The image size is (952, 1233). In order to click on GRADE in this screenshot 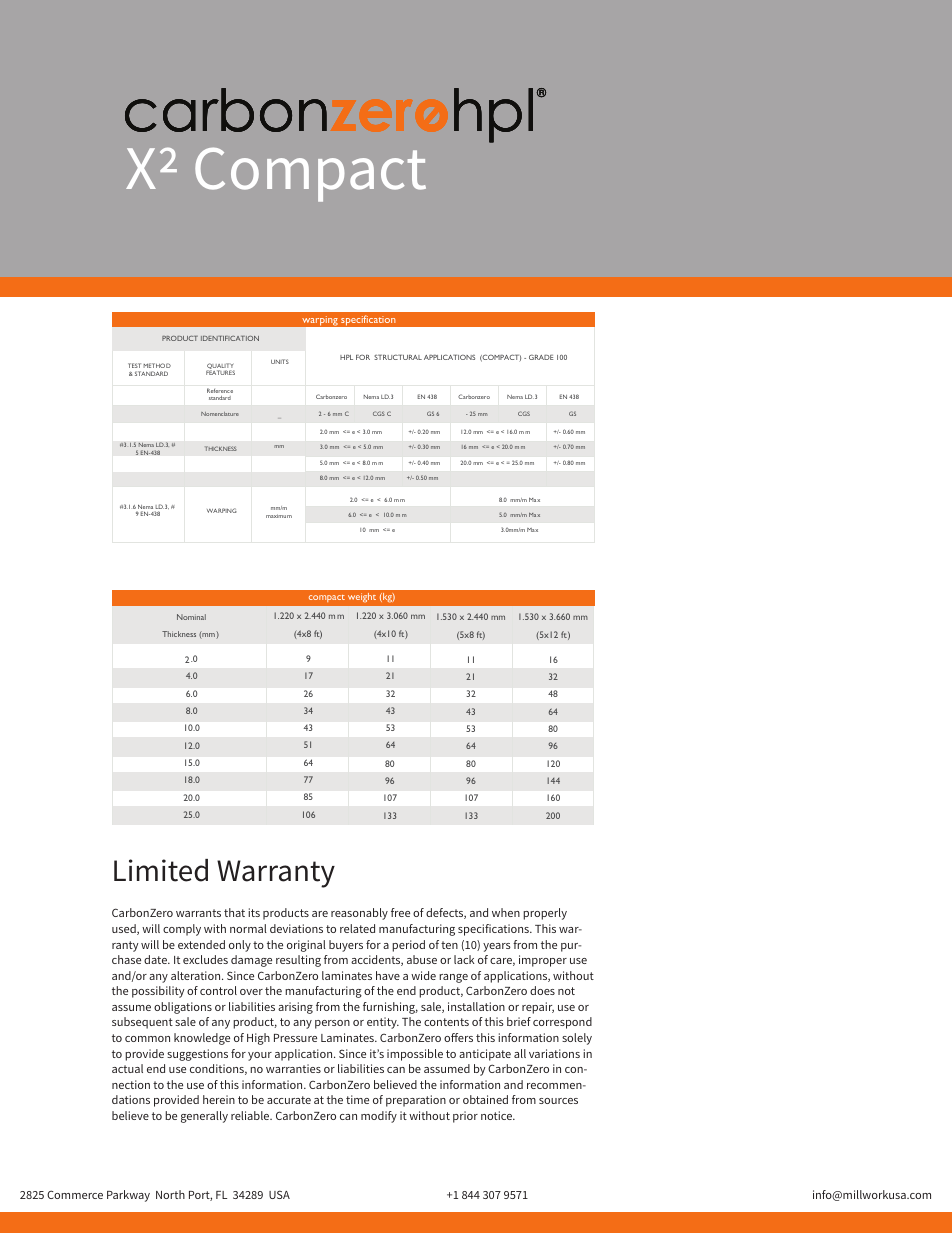, I will do `click(541, 357)`.
